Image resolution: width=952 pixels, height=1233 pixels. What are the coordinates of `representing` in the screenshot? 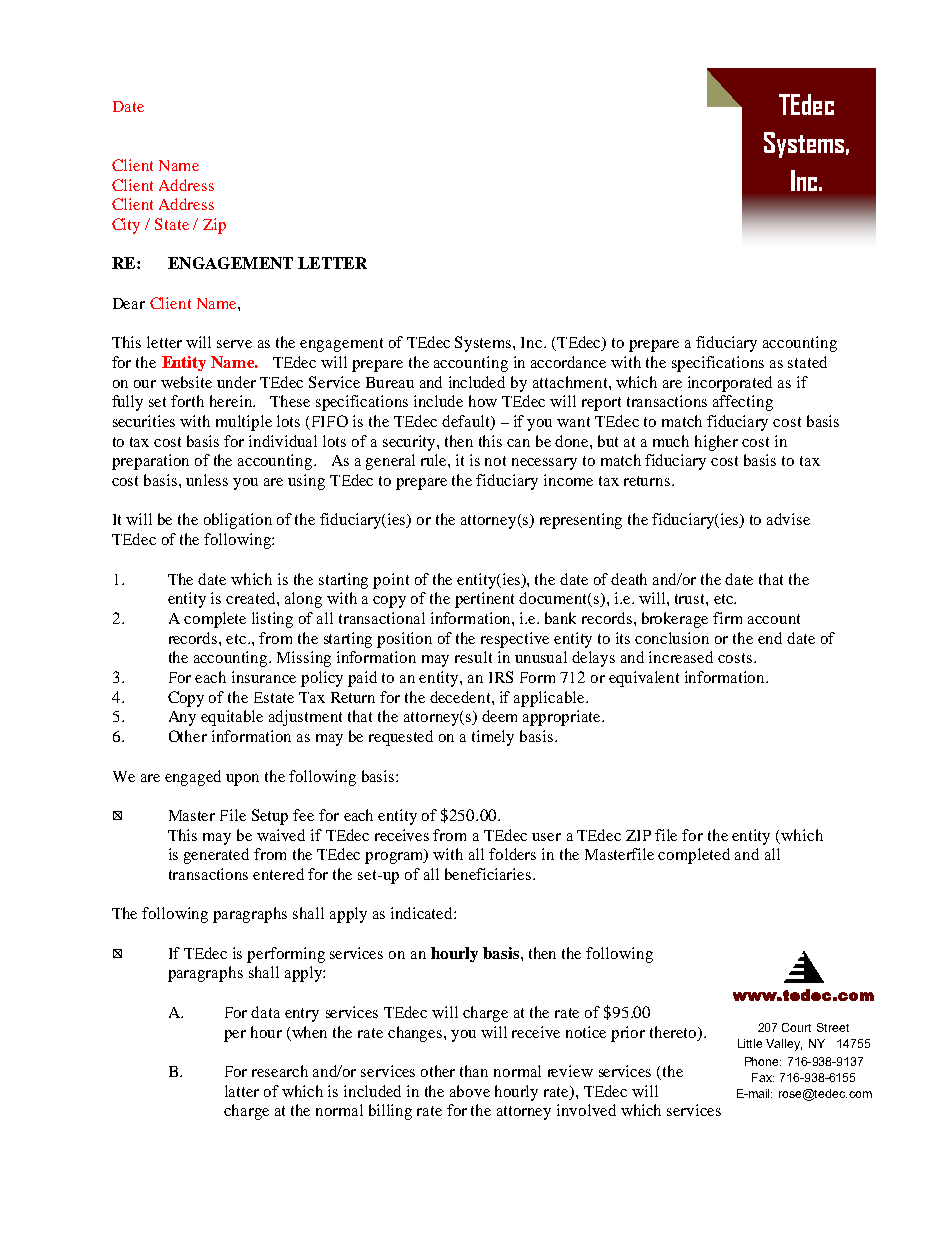 It's located at (581, 521).
